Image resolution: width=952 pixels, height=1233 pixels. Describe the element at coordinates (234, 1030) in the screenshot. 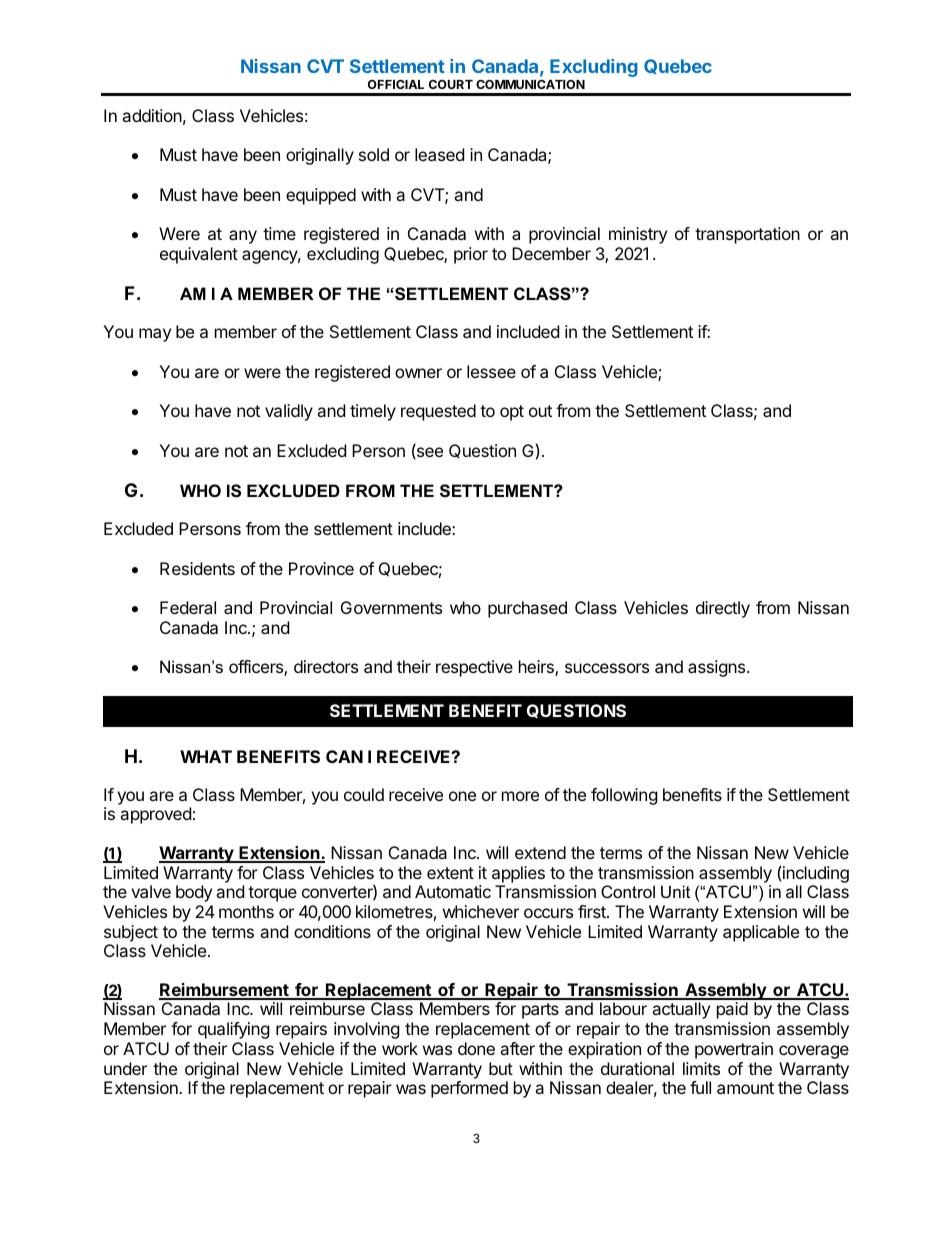

I see `qualifying` at that location.
